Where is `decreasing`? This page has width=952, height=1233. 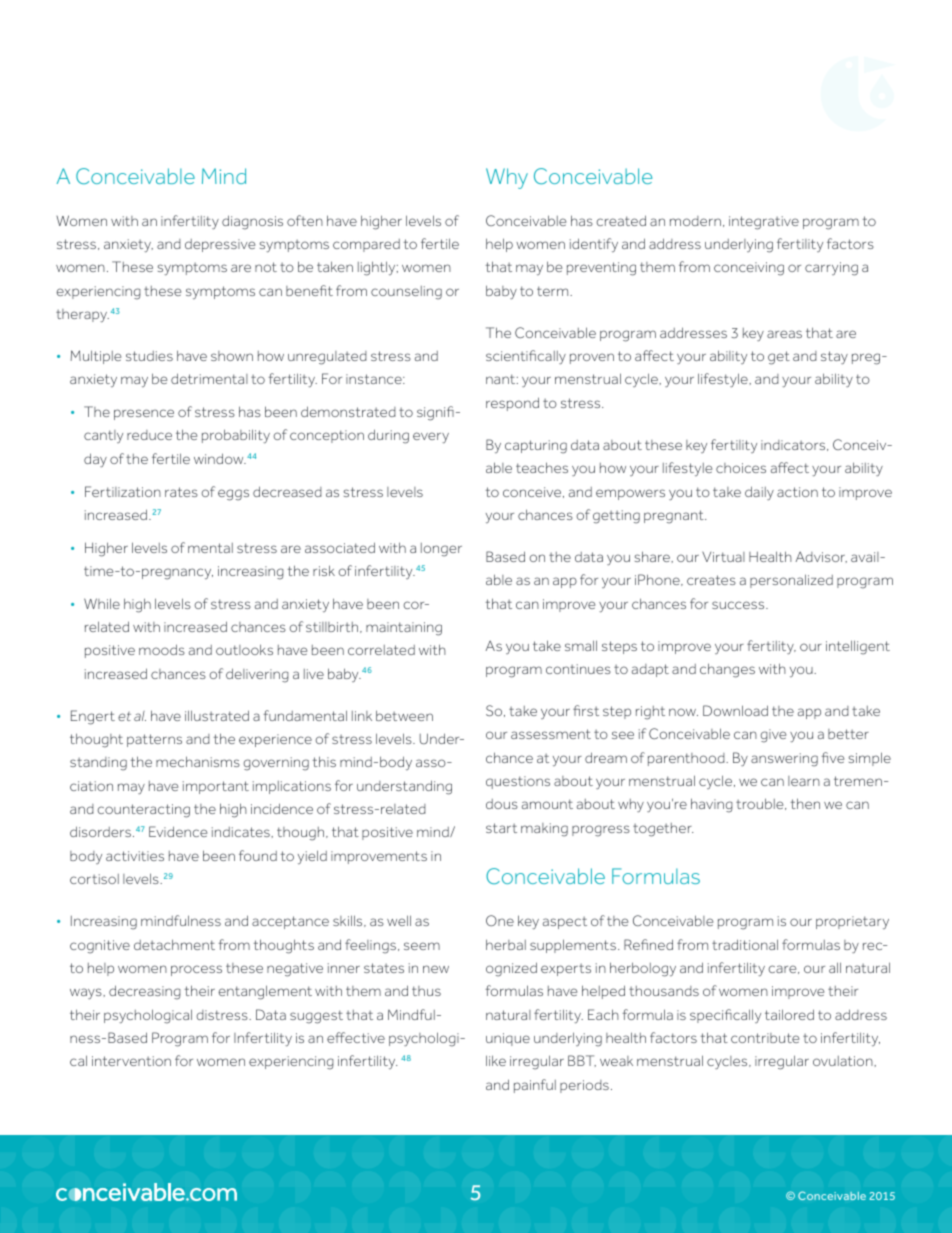 decreasing is located at coordinates (145, 992).
